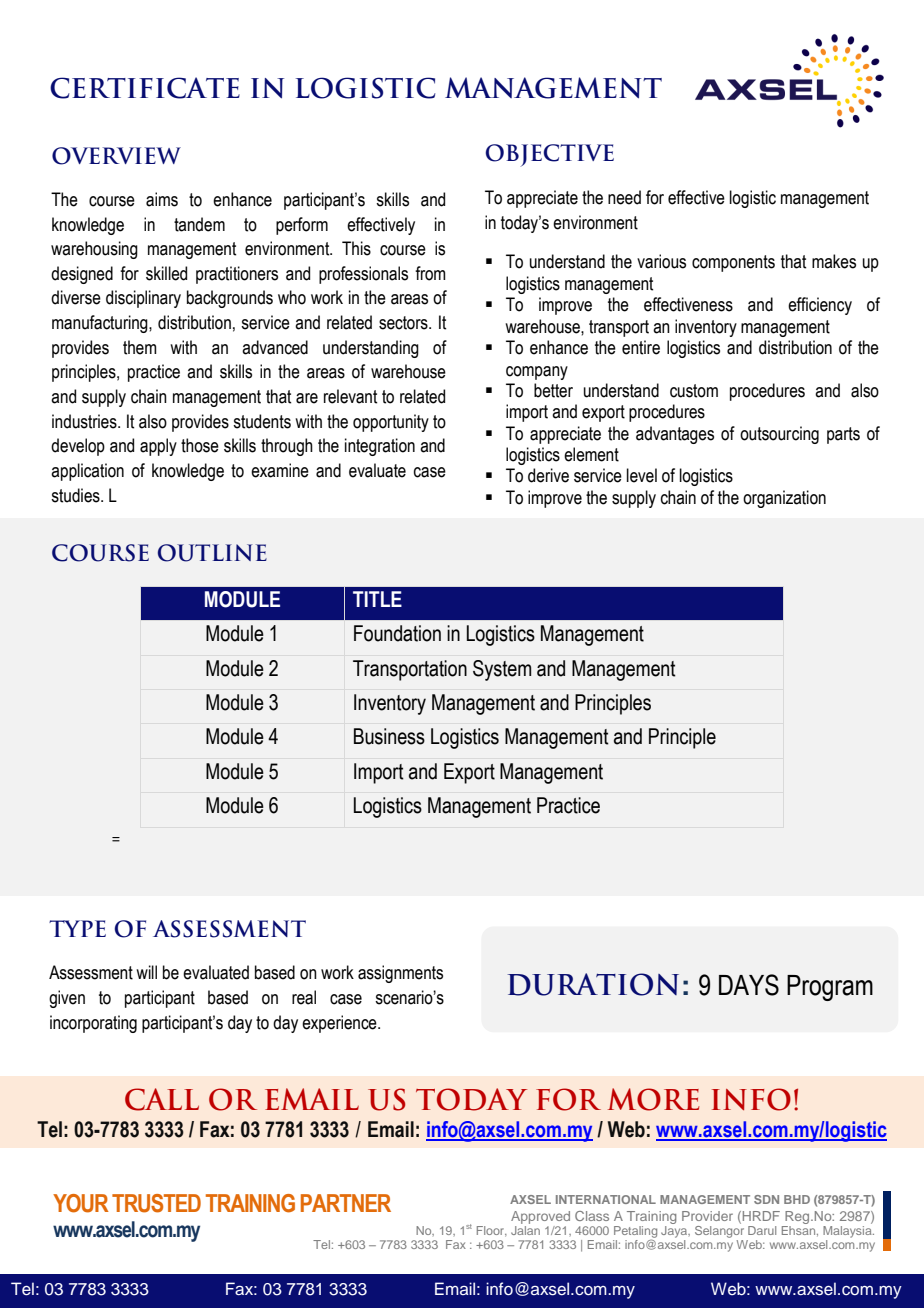 The width and height of the document is (924, 1308). I want to click on OBJECTIVE, so click(550, 155).
